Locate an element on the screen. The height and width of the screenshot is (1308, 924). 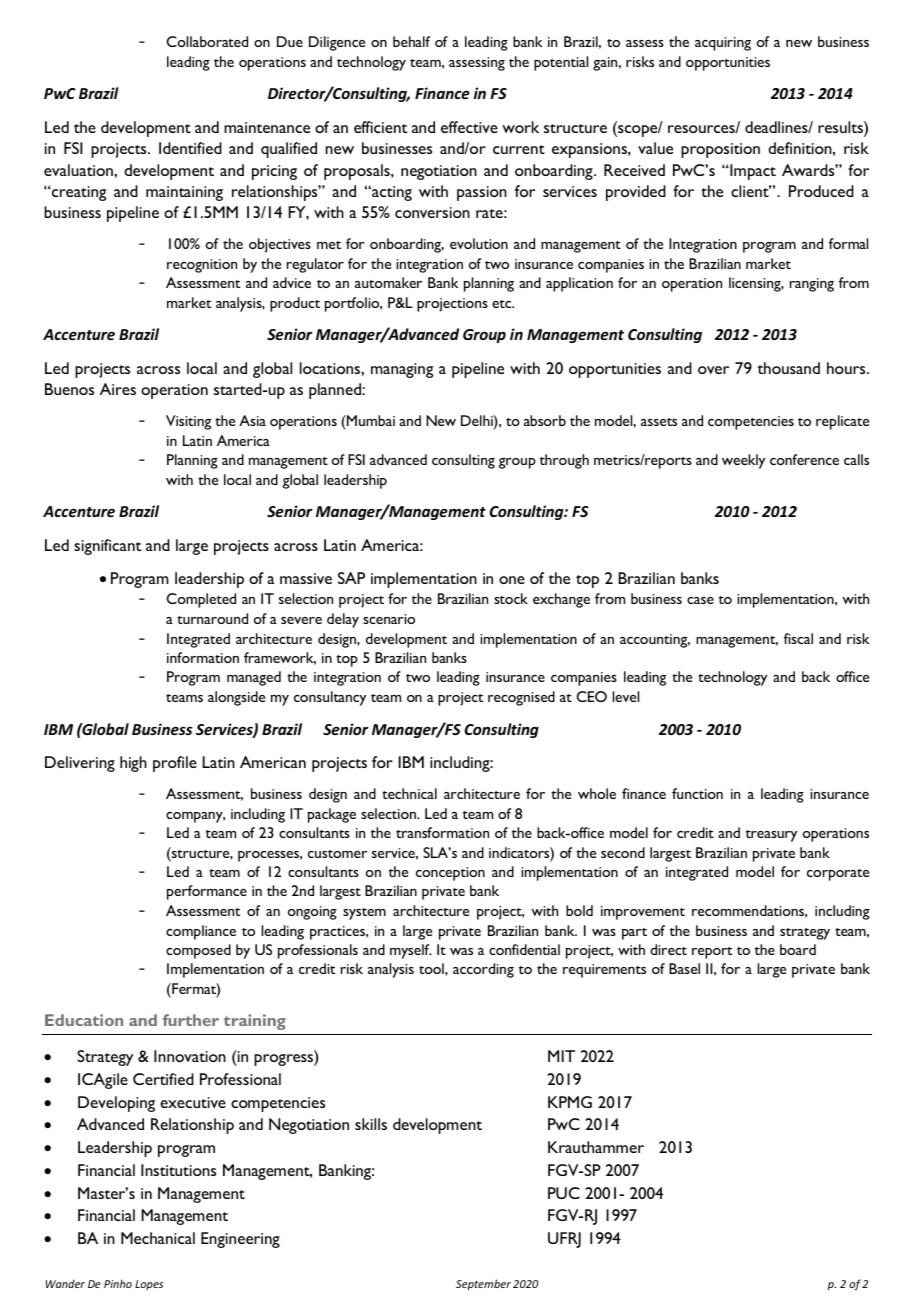
September is located at coordinates (483, 1284).
